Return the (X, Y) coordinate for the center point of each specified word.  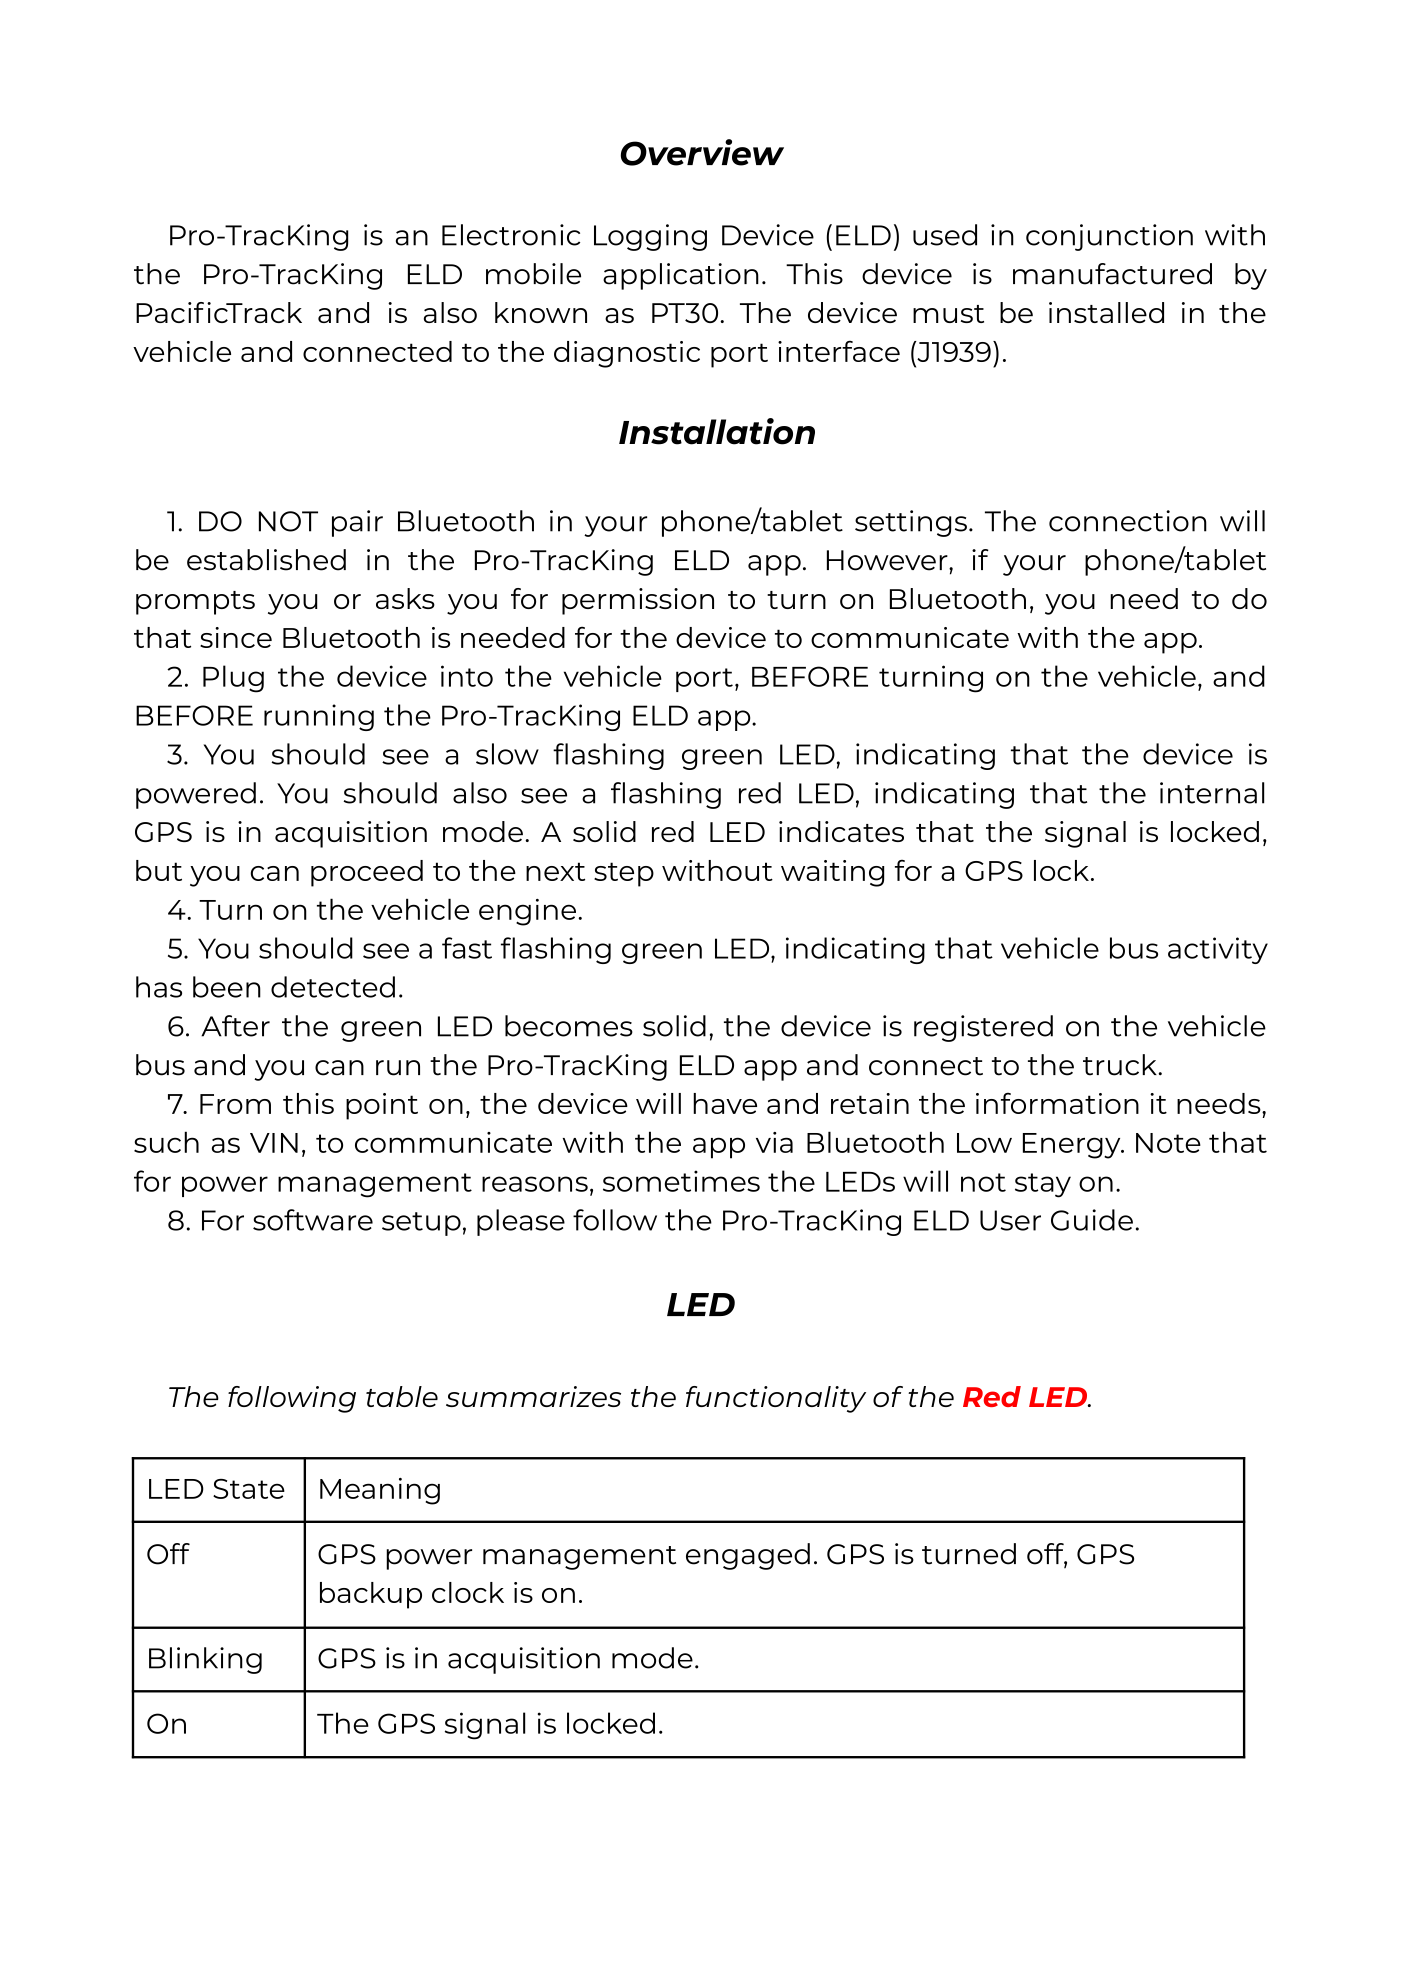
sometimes (681, 1181)
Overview (702, 152)
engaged (748, 1556)
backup (371, 1595)
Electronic (511, 235)
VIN (274, 1143)
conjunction (1109, 237)
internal (1212, 793)
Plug (233, 679)
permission (638, 601)
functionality (776, 1399)
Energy (1073, 1146)
